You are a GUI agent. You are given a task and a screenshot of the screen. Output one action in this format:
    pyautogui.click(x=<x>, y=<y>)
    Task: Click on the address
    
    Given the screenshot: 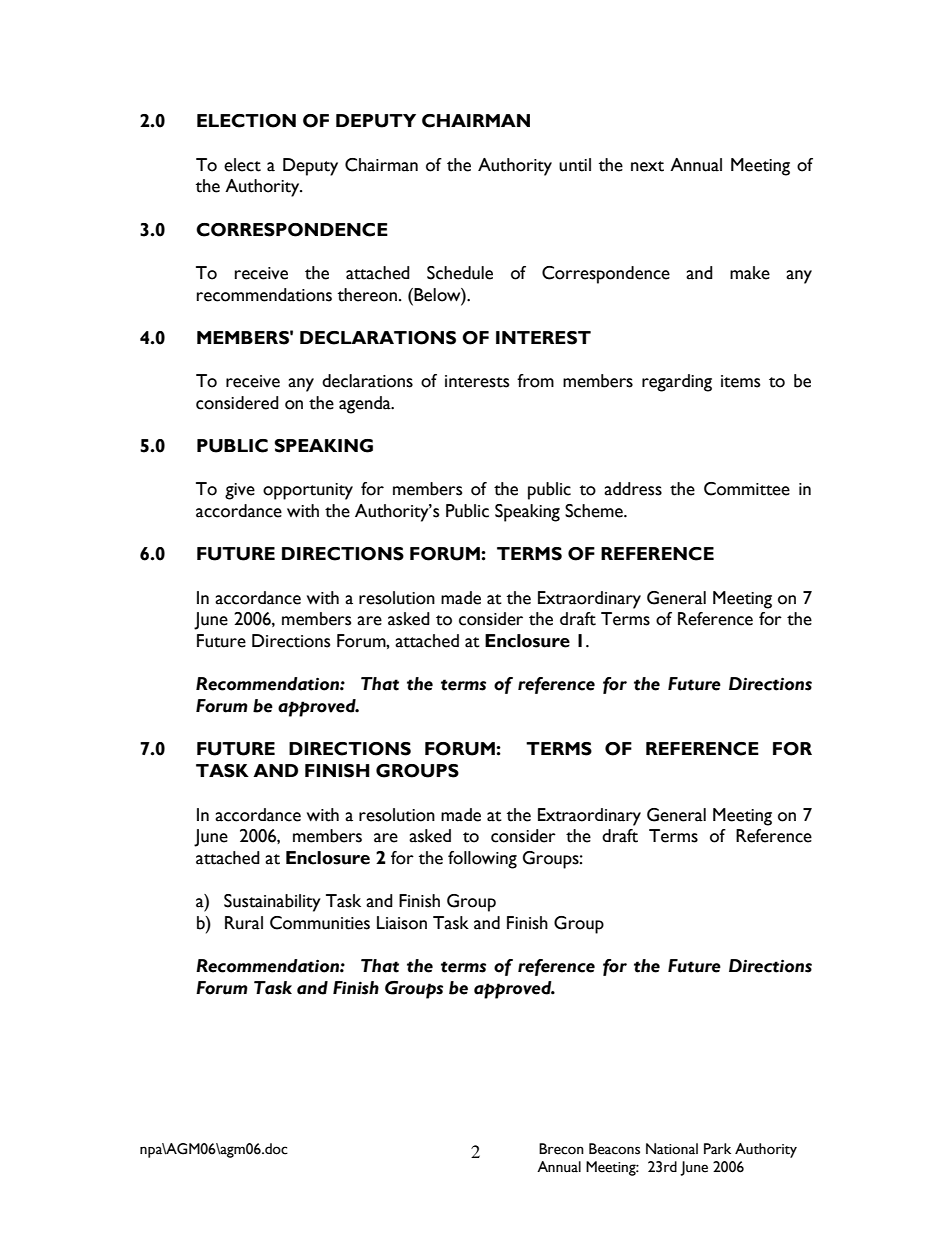 What is the action you would take?
    pyautogui.click(x=633, y=489)
